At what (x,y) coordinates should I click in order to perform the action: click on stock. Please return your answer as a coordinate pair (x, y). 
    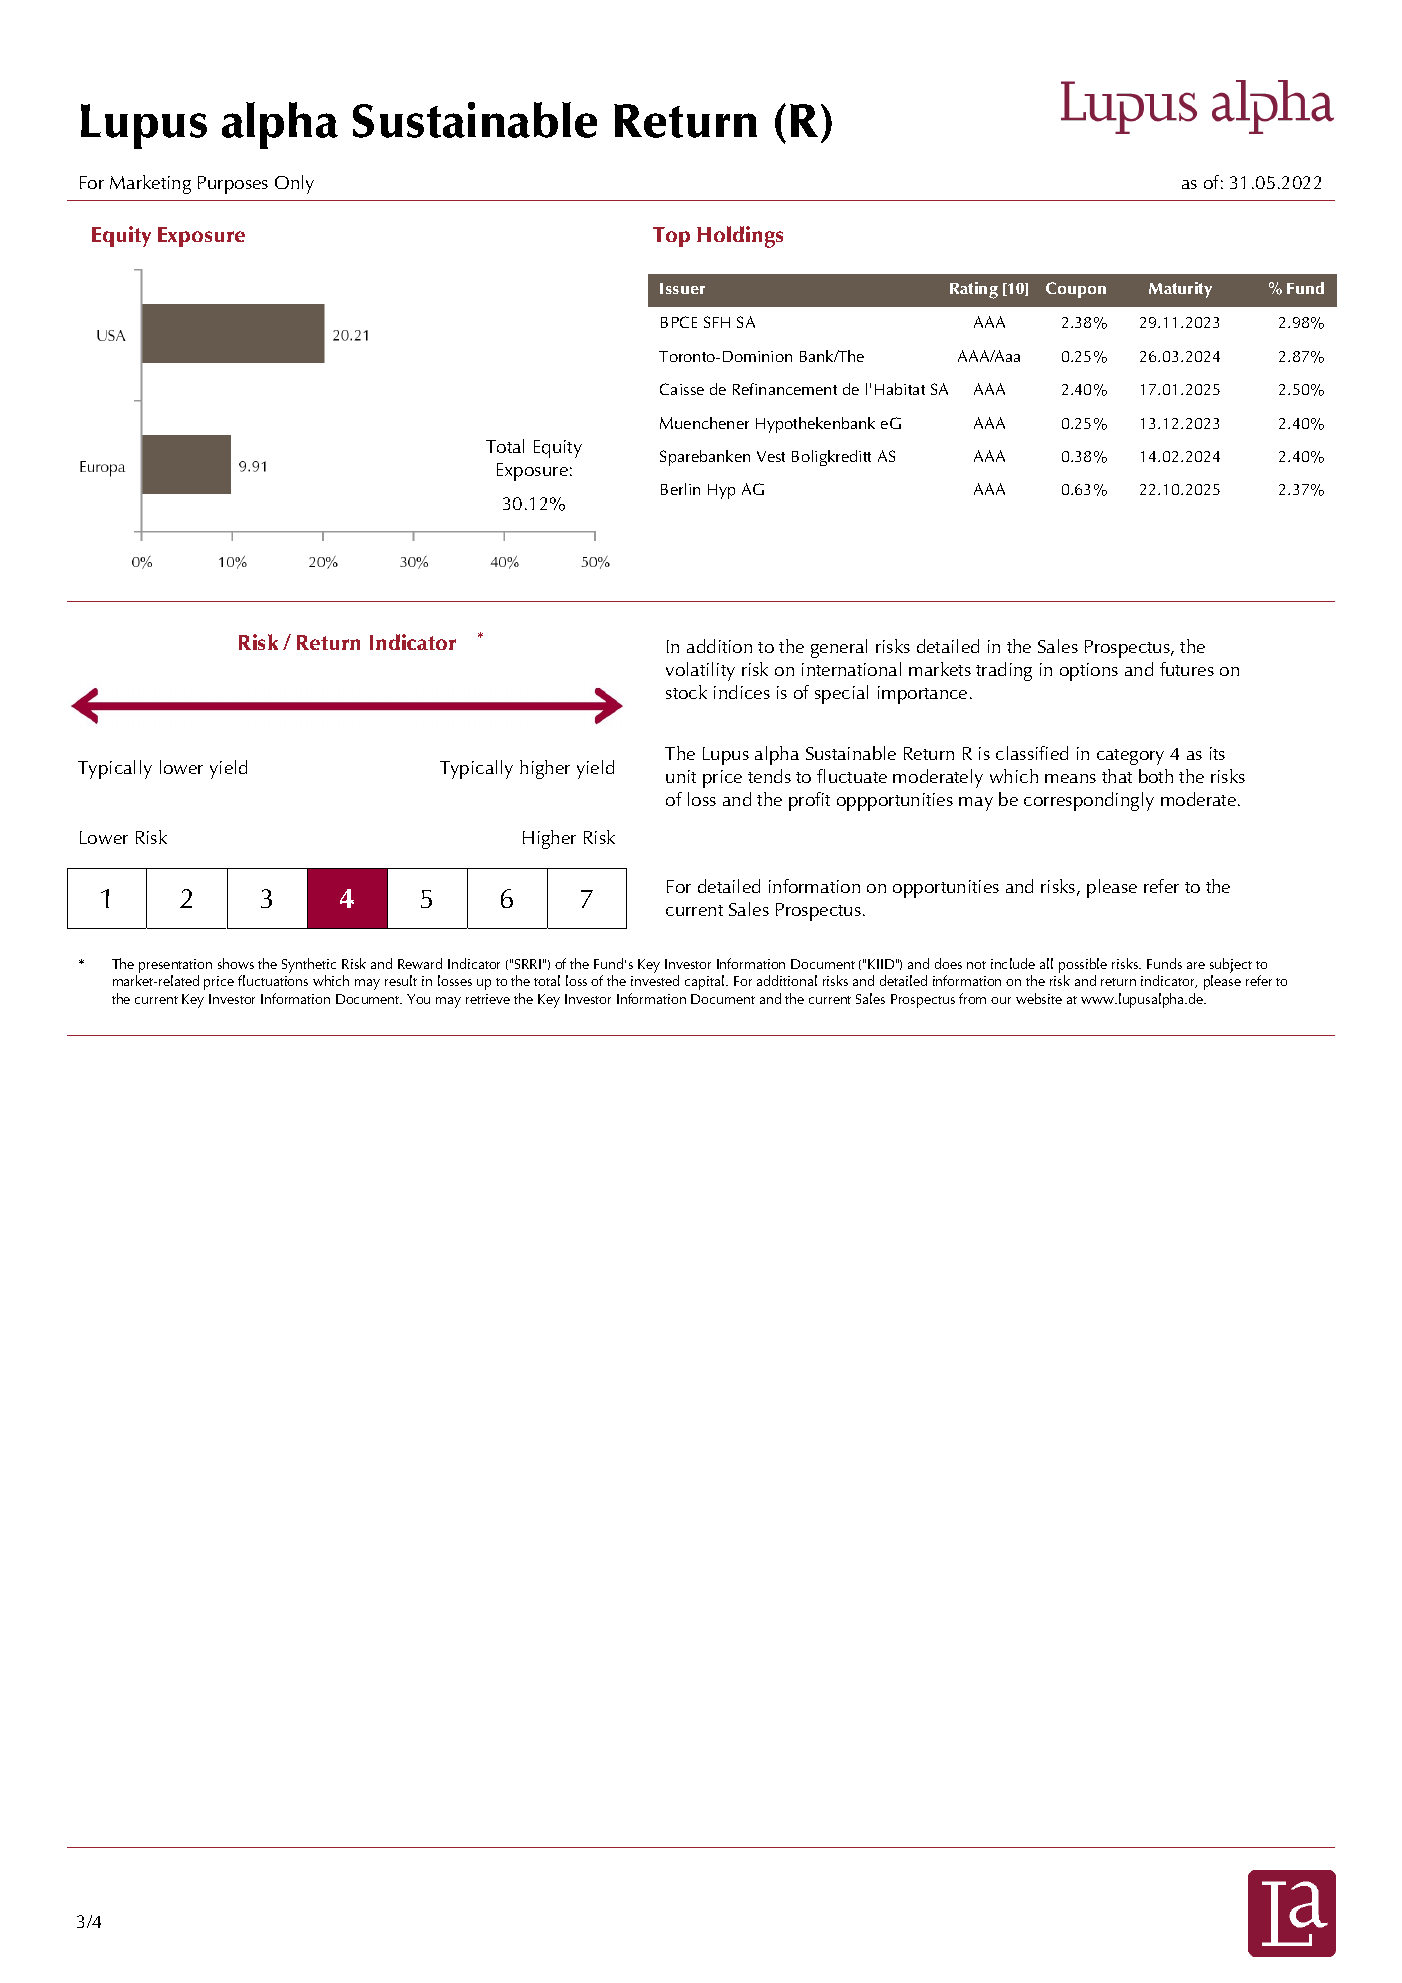
    Looking at the image, I should click on (686, 692).
